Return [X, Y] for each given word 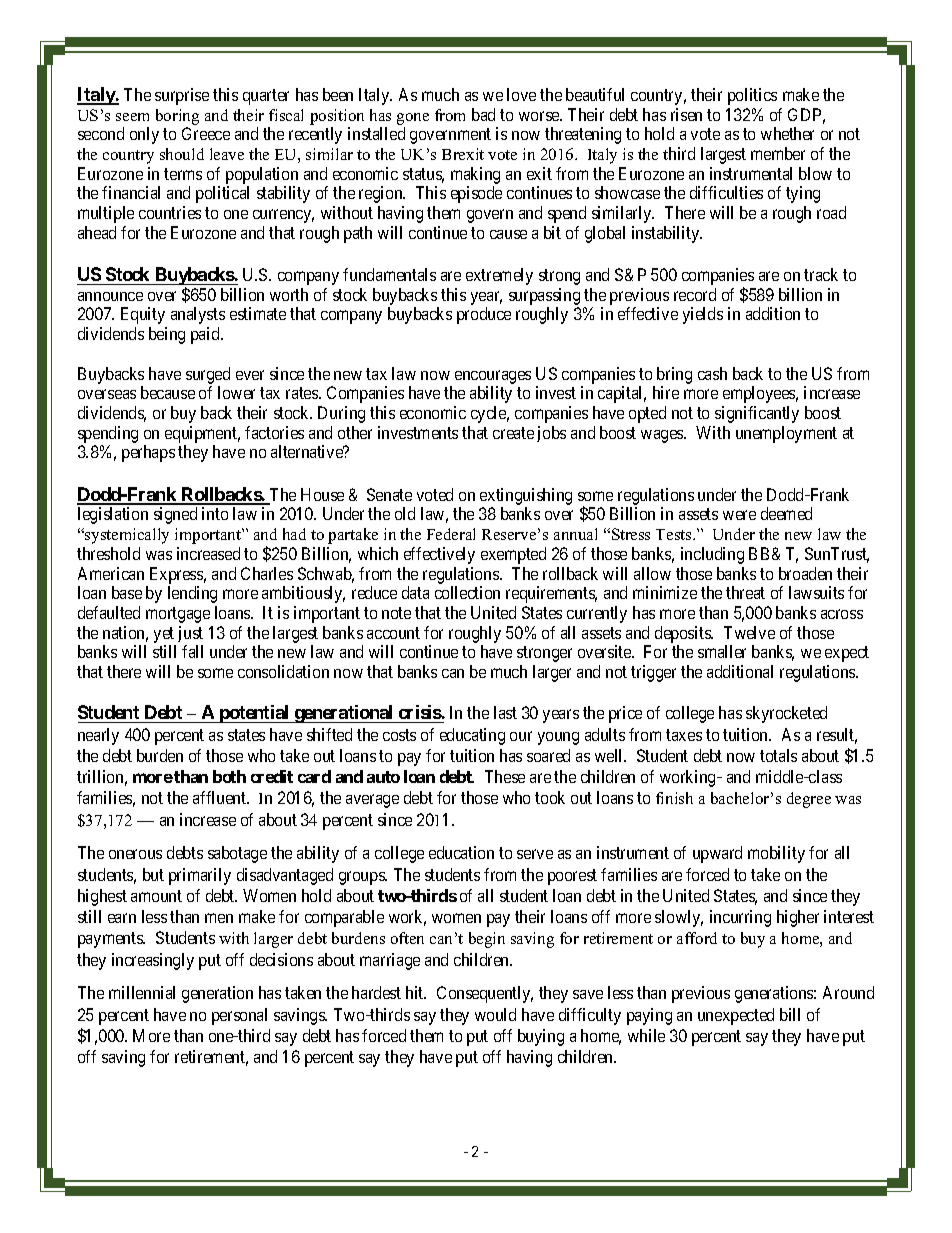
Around [848, 992]
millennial [142, 992]
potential [254, 714]
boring [177, 117]
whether [787, 133]
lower [236, 392]
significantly [757, 414]
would [495, 1014]
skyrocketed [786, 714]
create [513, 433]
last [505, 712]
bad [483, 114]
